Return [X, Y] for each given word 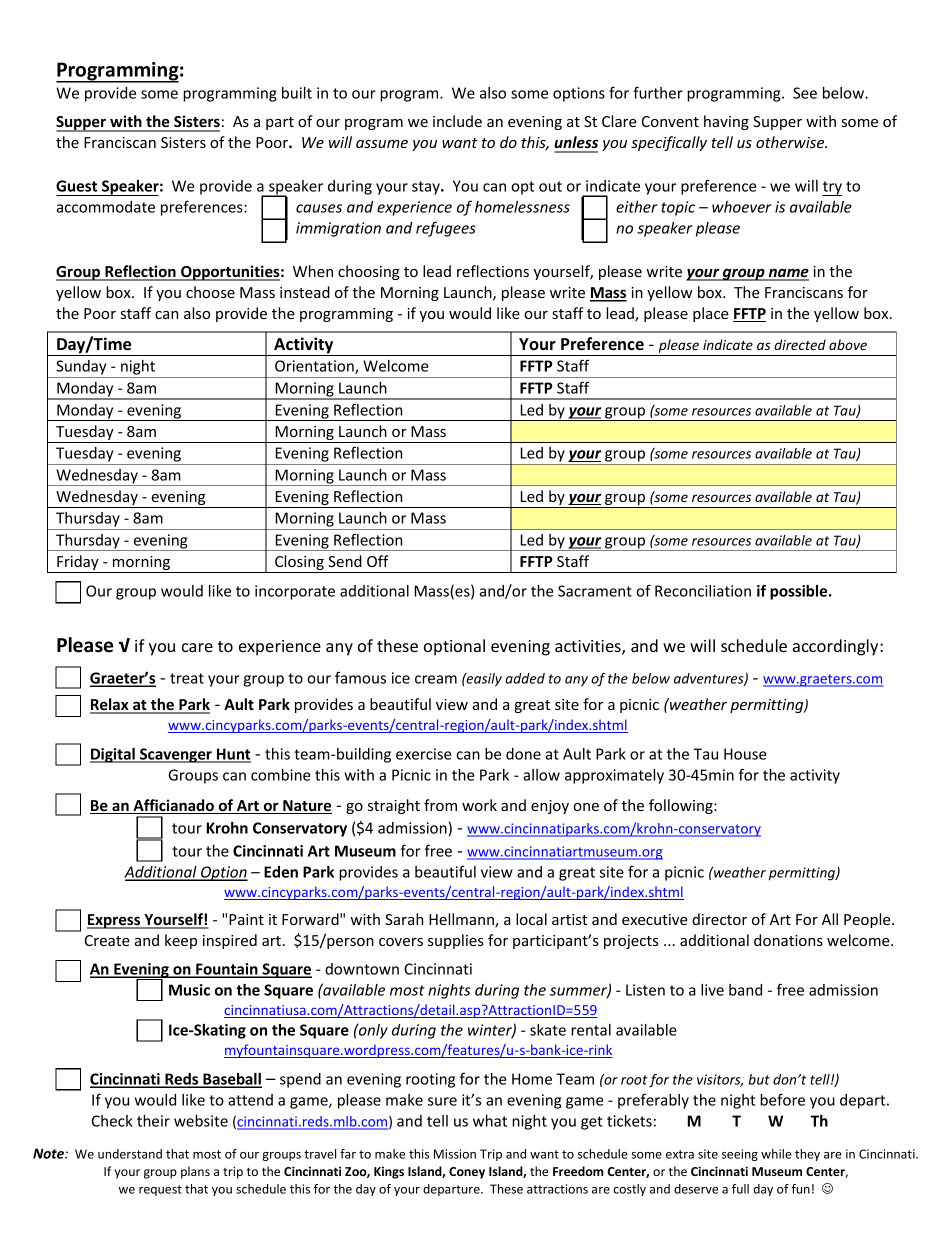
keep [181, 941]
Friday [78, 564]
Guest [76, 186]
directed [800, 344]
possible [800, 592]
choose [210, 292]
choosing [369, 272]
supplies [456, 941]
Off [378, 561]
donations [788, 940]
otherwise [791, 142]
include [457, 121]
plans [195, 1172]
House [745, 754]
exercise [424, 754]
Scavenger [176, 755]
